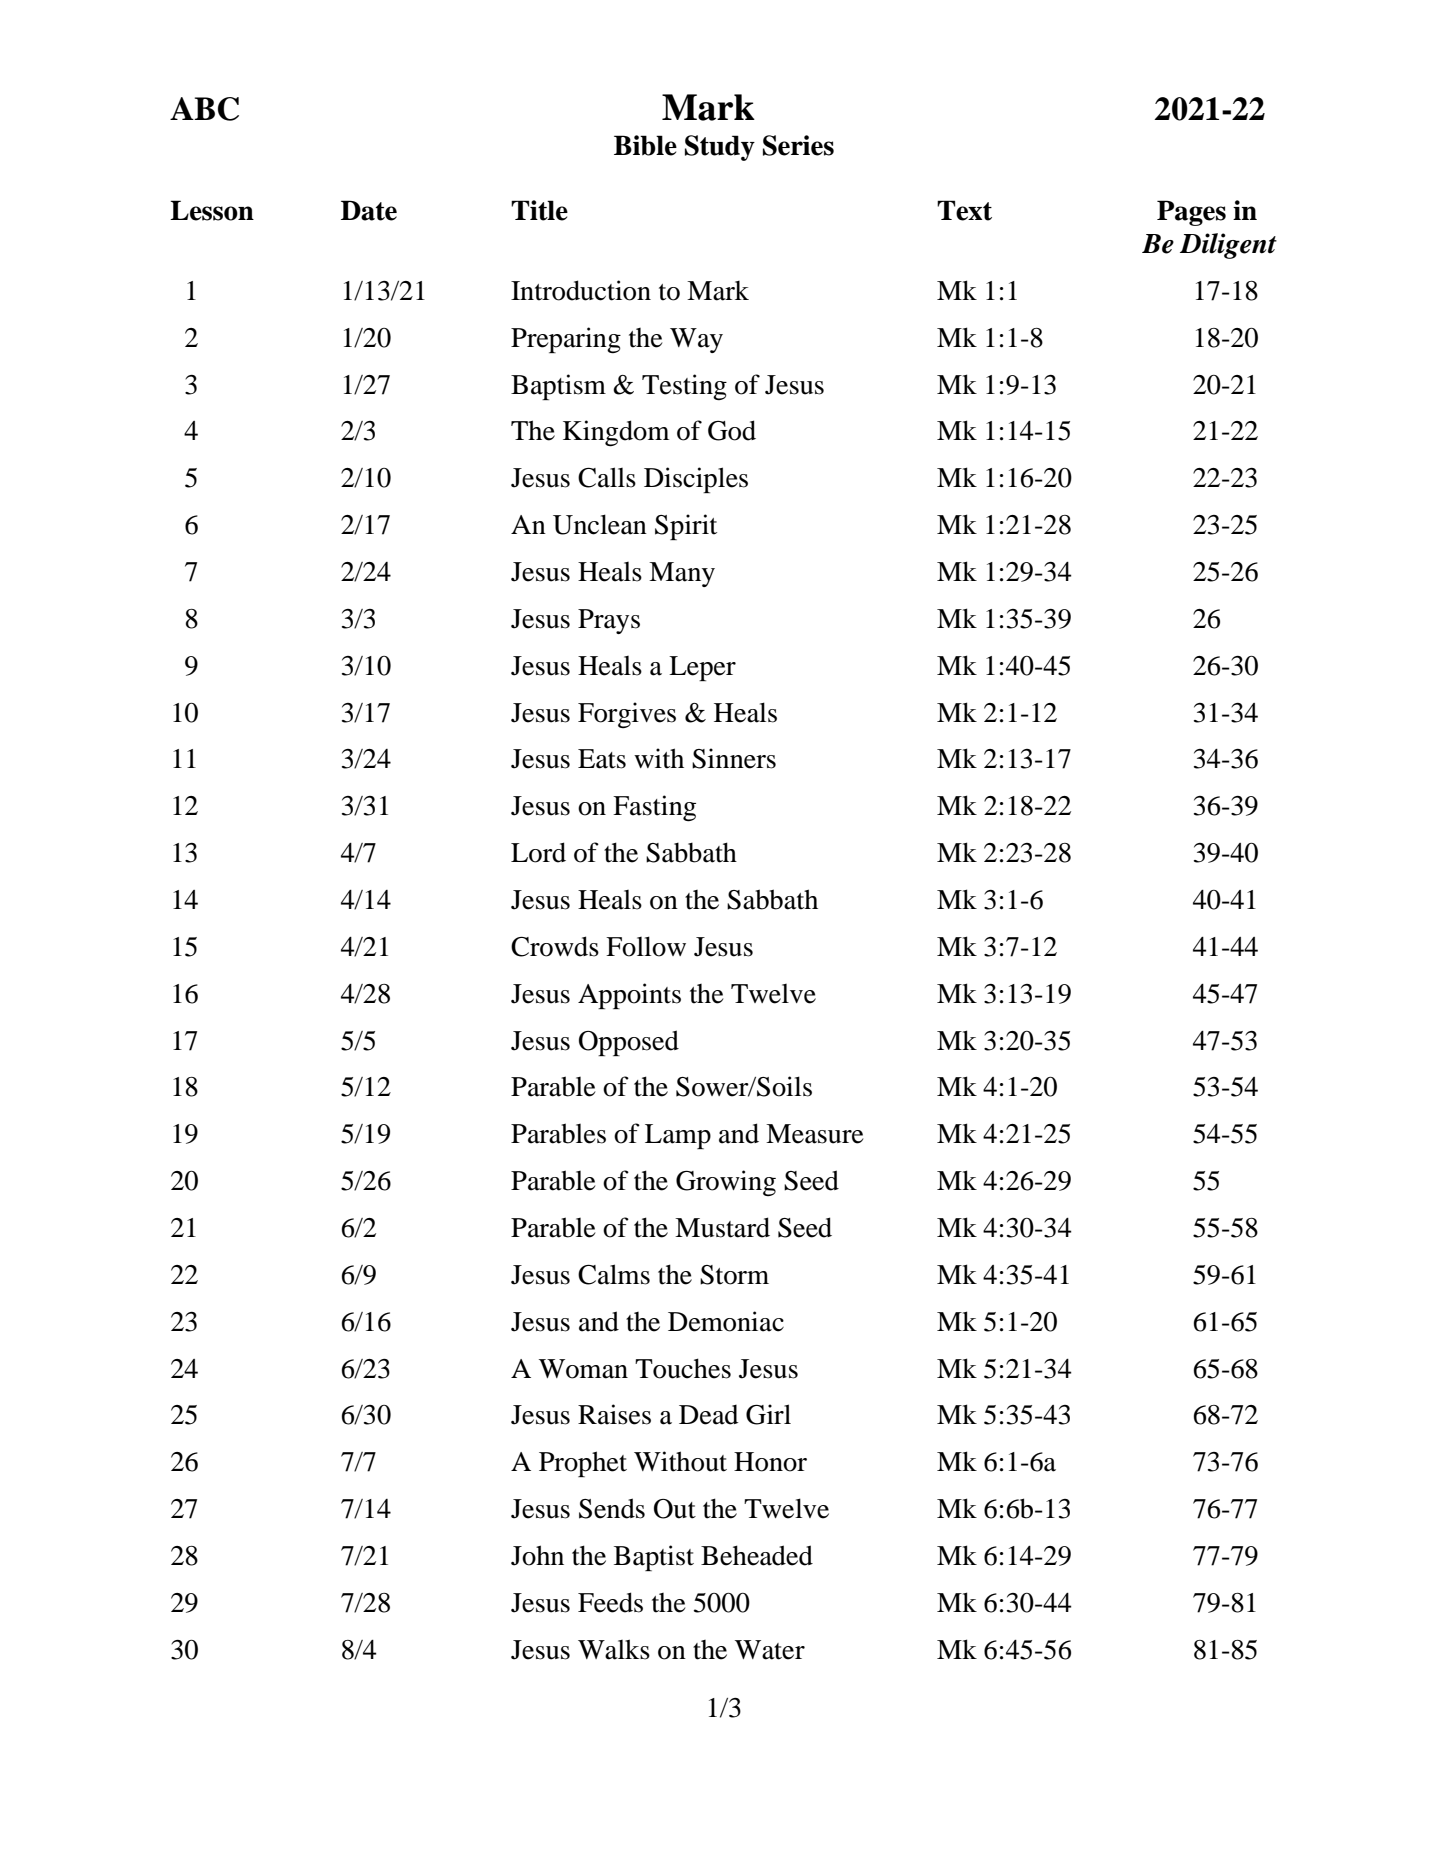  Describe the element at coordinates (629, 1043) in the screenshot. I see `Opposed` at that location.
